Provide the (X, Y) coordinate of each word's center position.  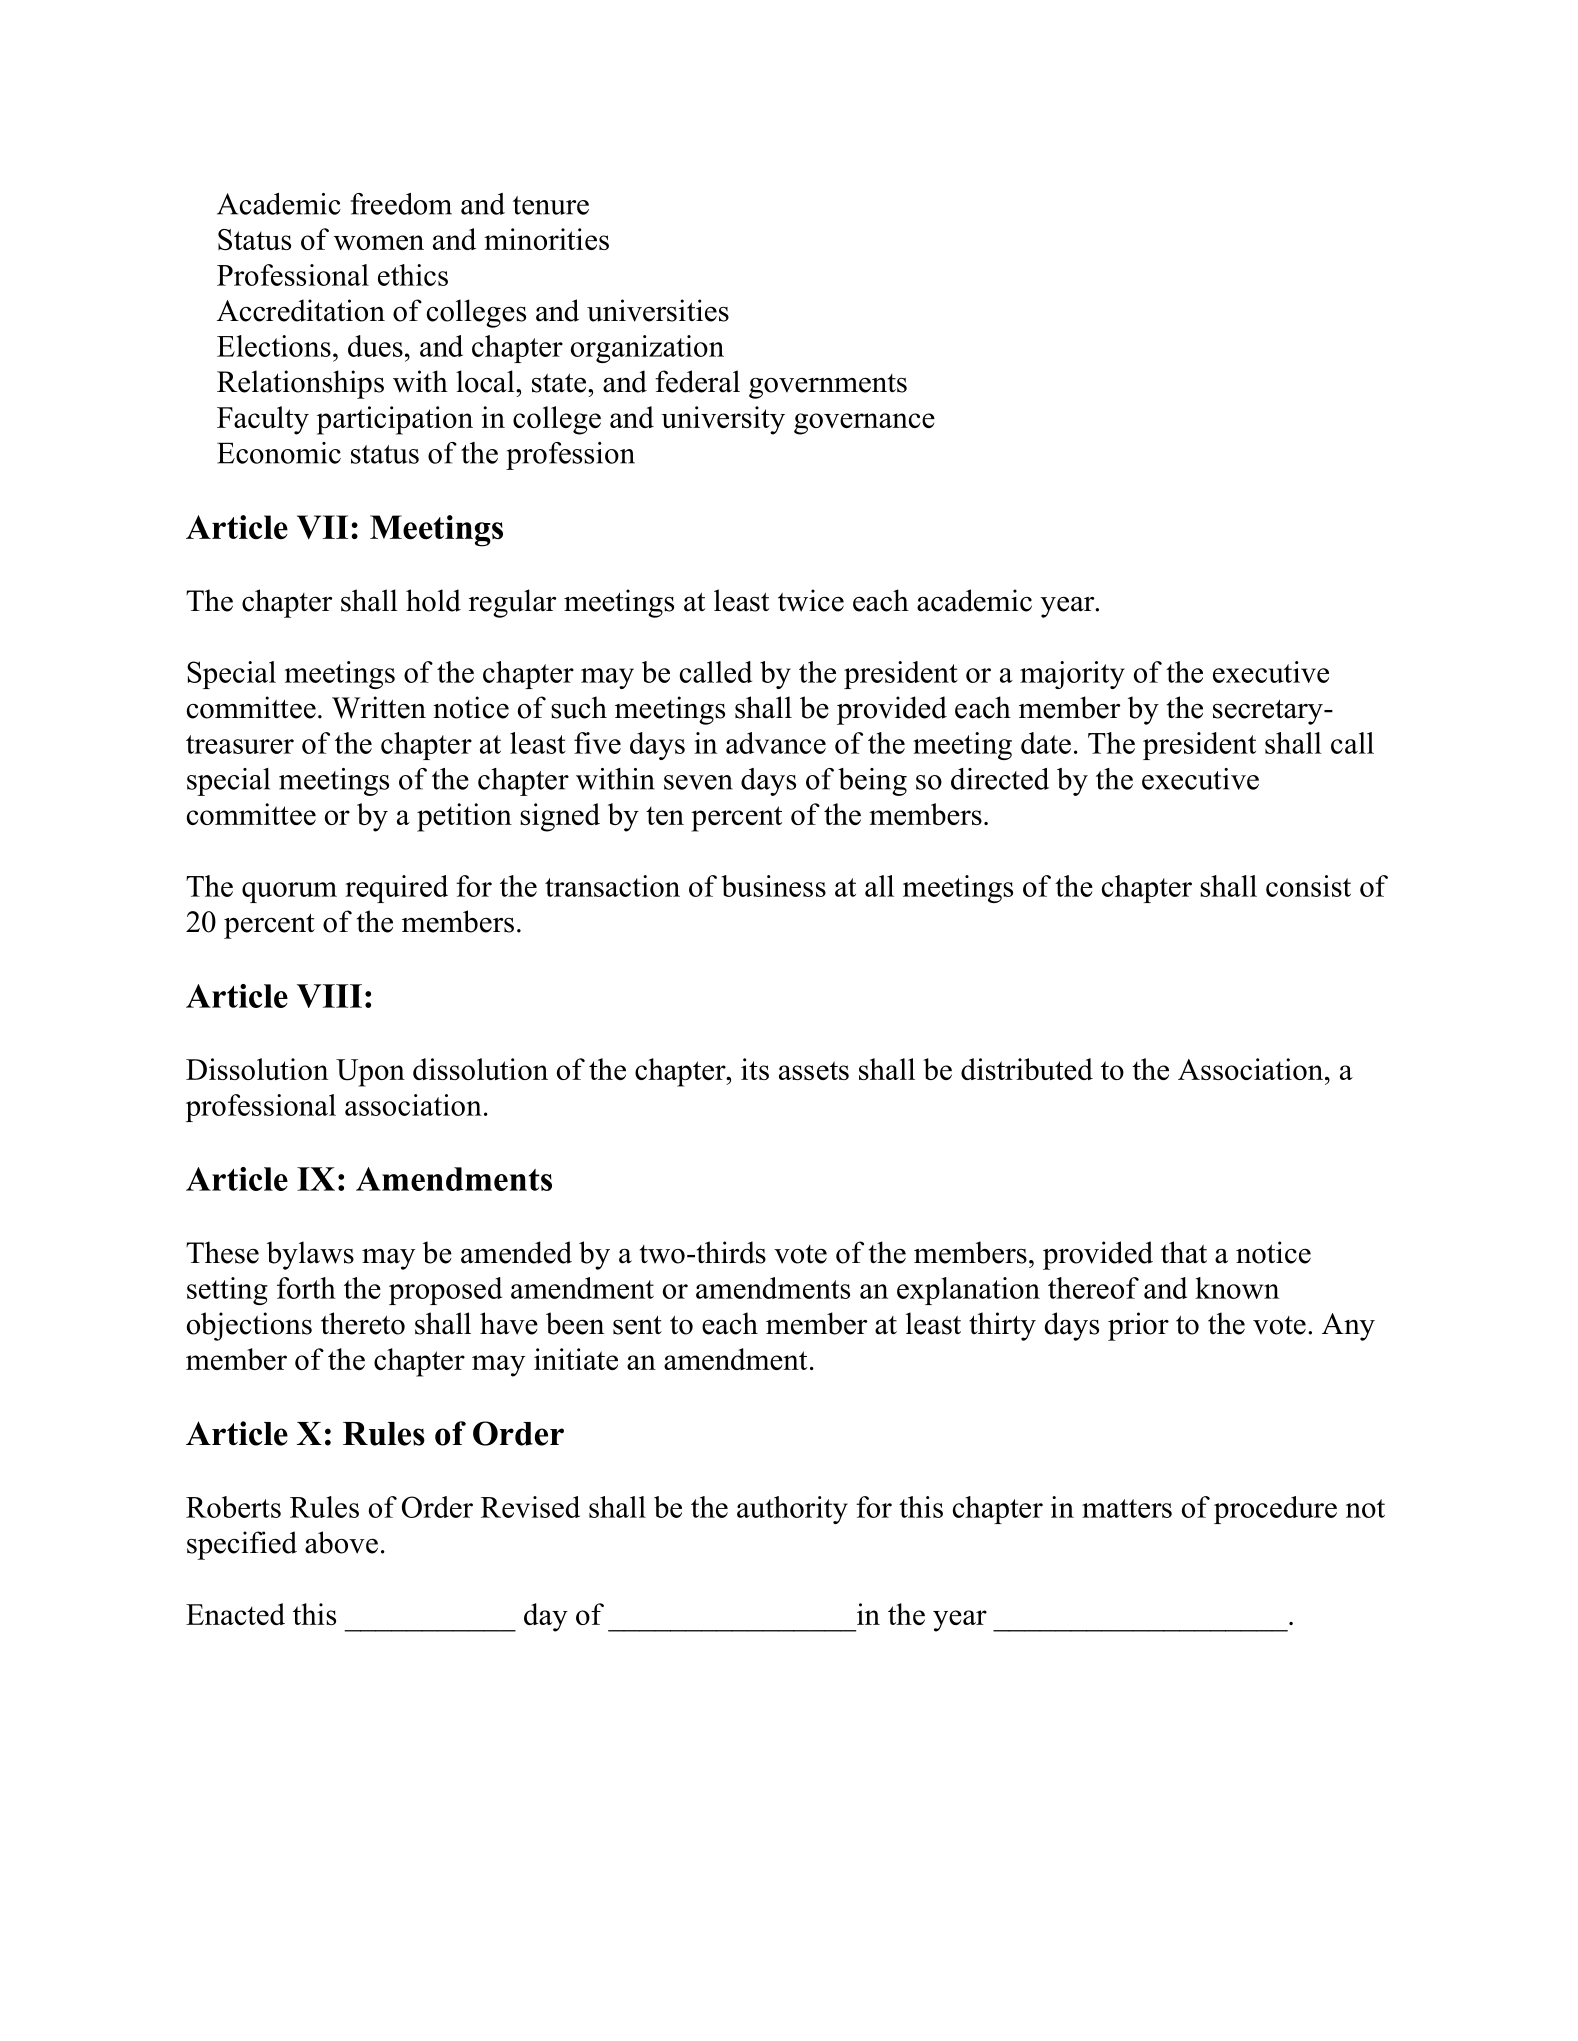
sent (637, 1325)
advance (776, 743)
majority (1072, 675)
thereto (363, 1323)
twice (811, 600)
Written (379, 707)
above (341, 1542)
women (379, 242)
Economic (279, 453)
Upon (370, 1073)
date (1046, 743)
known (1237, 1288)
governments (828, 386)
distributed (1027, 1069)
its (755, 1069)
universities (658, 310)
